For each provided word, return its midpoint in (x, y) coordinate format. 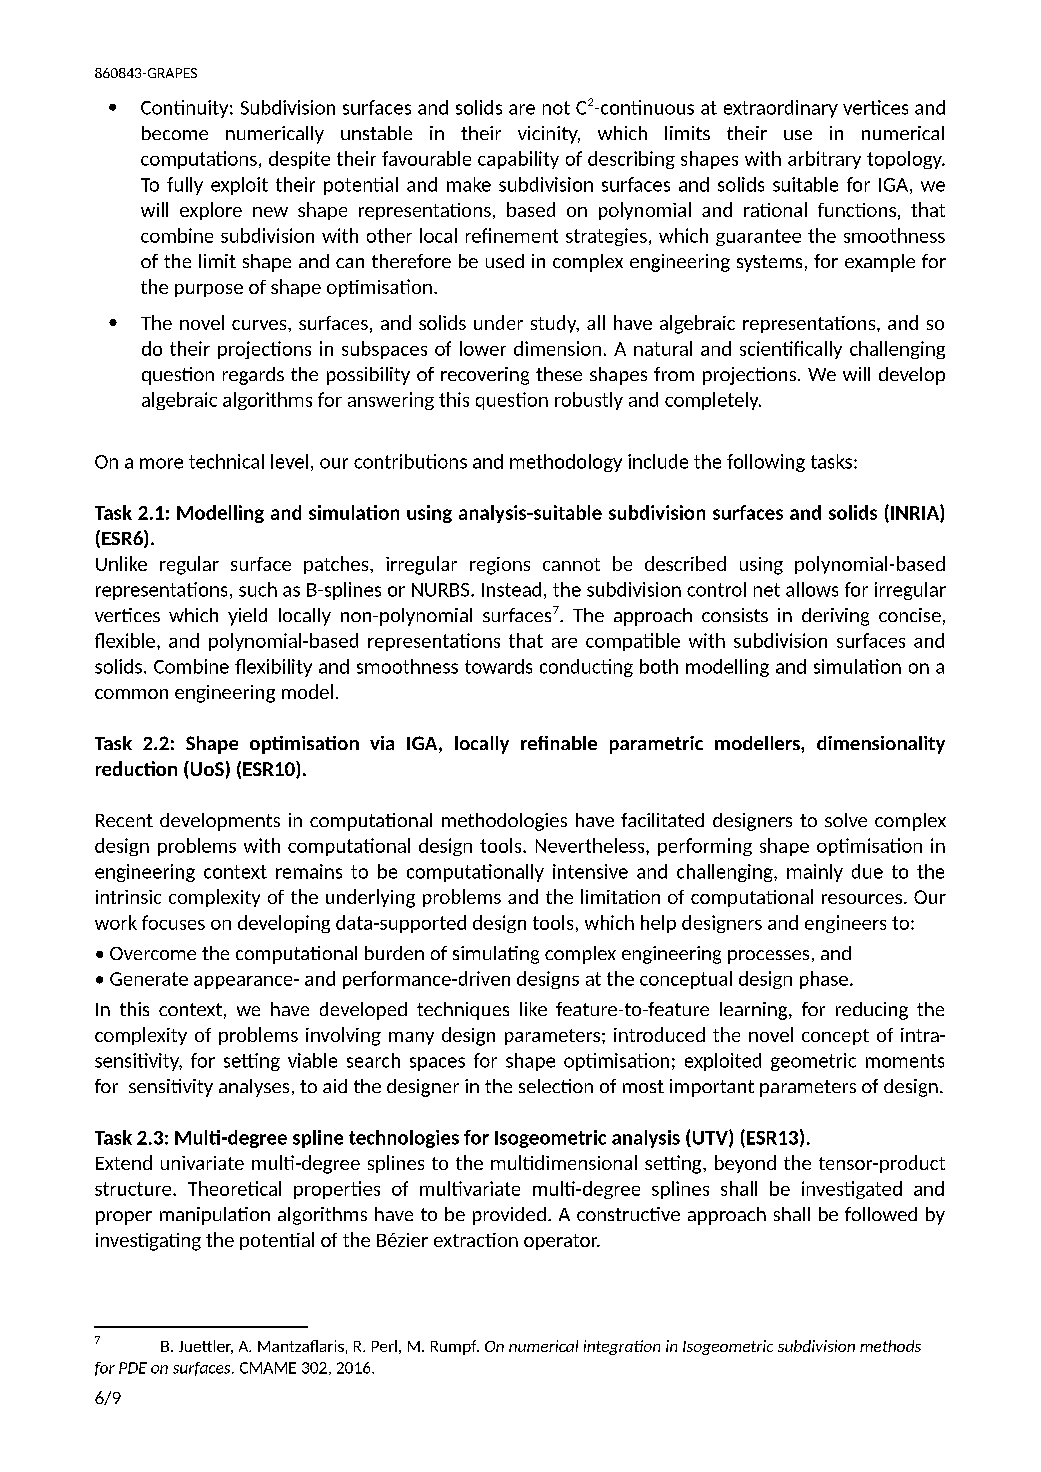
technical (226, 461)
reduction (136, 768)
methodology (566, 463)
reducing (872, 1011)
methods (890, 1346)
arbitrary (824, 160)
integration (622, 1347)
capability (518, 160)
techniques (463, 1011)
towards (498, 666)
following (766, 463)
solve (846, 820)
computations (199, 160)
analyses (254, 1088)
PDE (133, 1368)
